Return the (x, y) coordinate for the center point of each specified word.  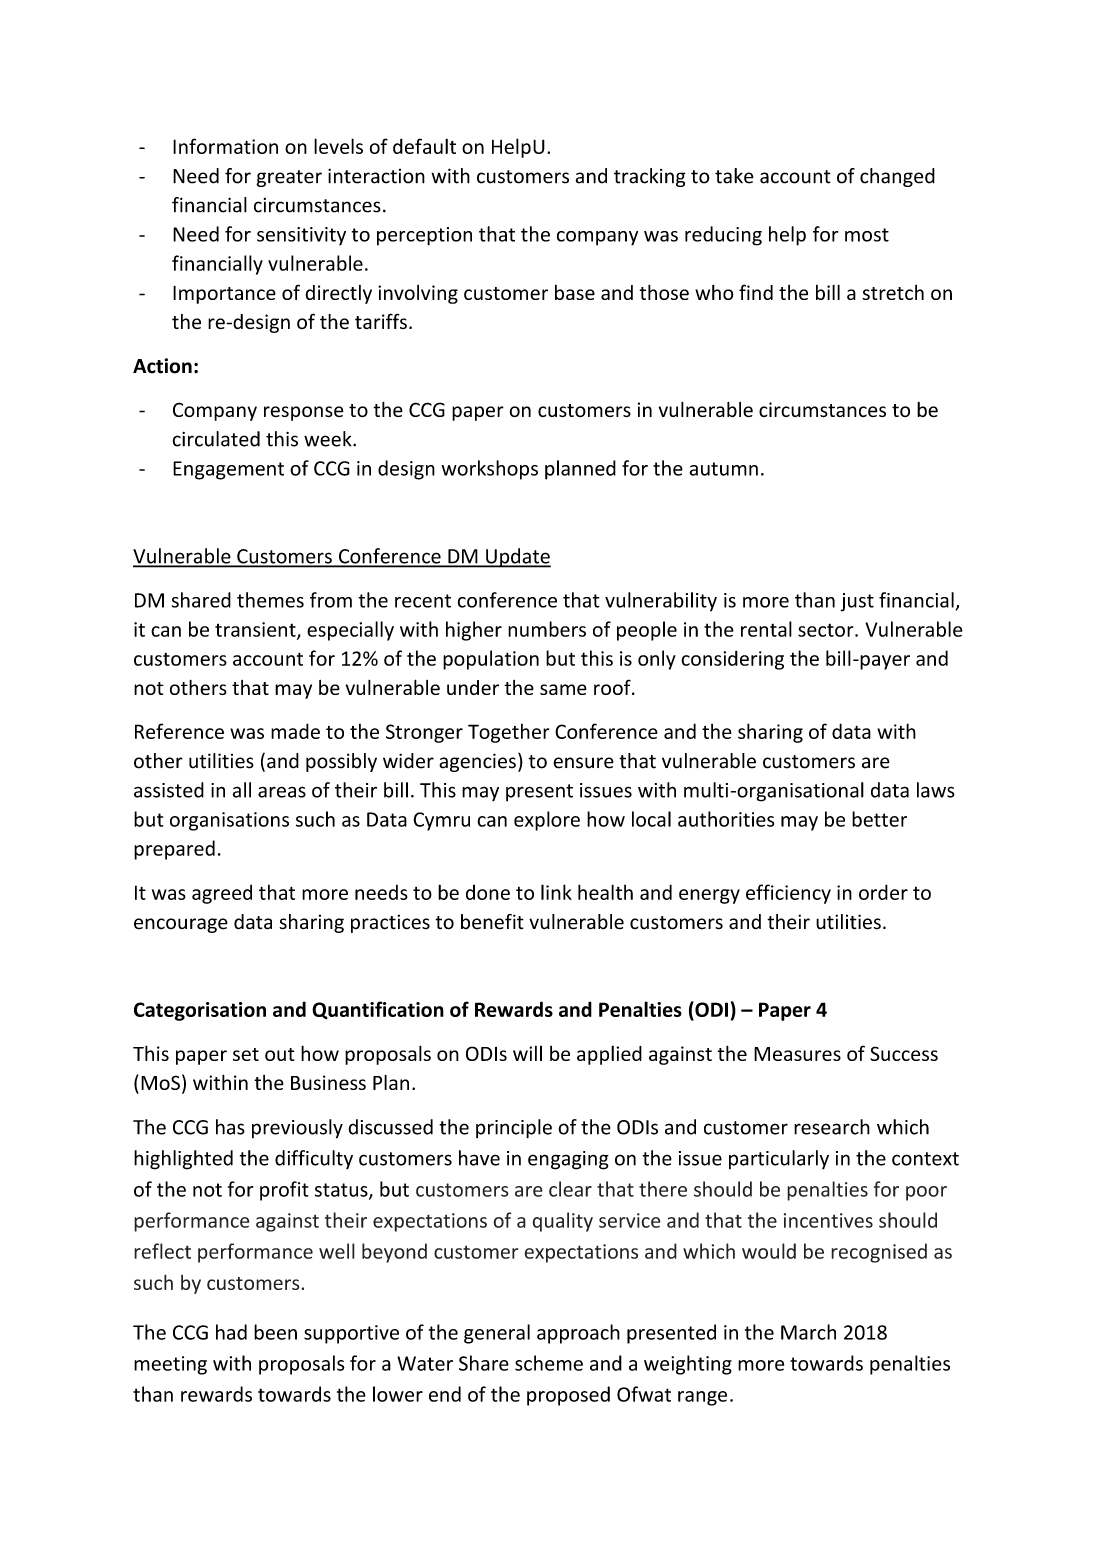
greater (289, 178)
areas (282, 792)
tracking (650, 177)
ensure (583, 763)
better (879, 819)
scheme (549, 1363)
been (275, 1332)
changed (897, 177)
